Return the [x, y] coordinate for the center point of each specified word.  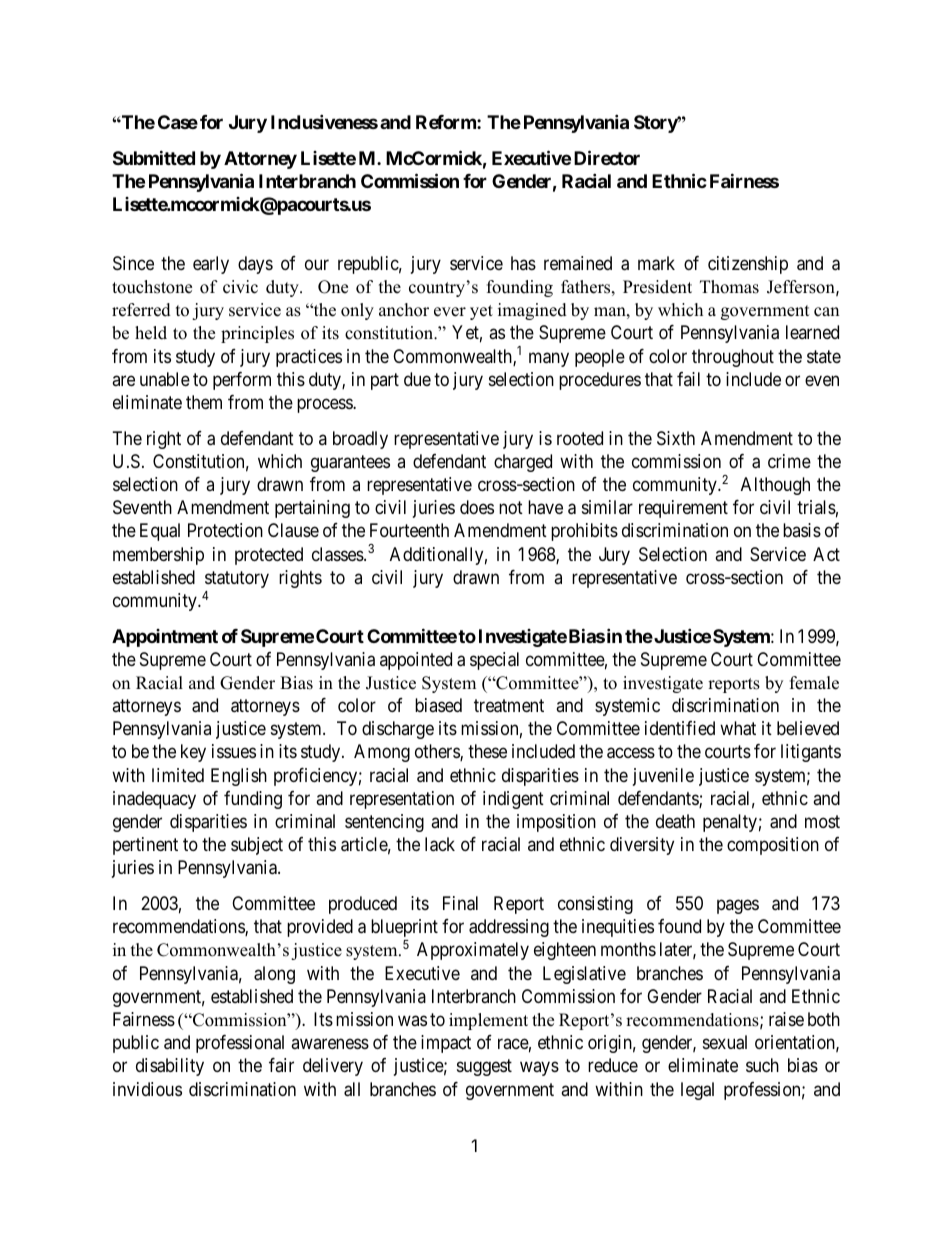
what [738, 728]
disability [170, 1067]
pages [738, 906]
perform [242, 381]
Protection [225, 530]
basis [802, 530]
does [477, 507]
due [417, 379]
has [523, 263]
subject [257, 846]
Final [460, 903]
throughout [733, 358]
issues [234, 751]
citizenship [748, 265]
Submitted [154, 157]
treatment [509, 706]
